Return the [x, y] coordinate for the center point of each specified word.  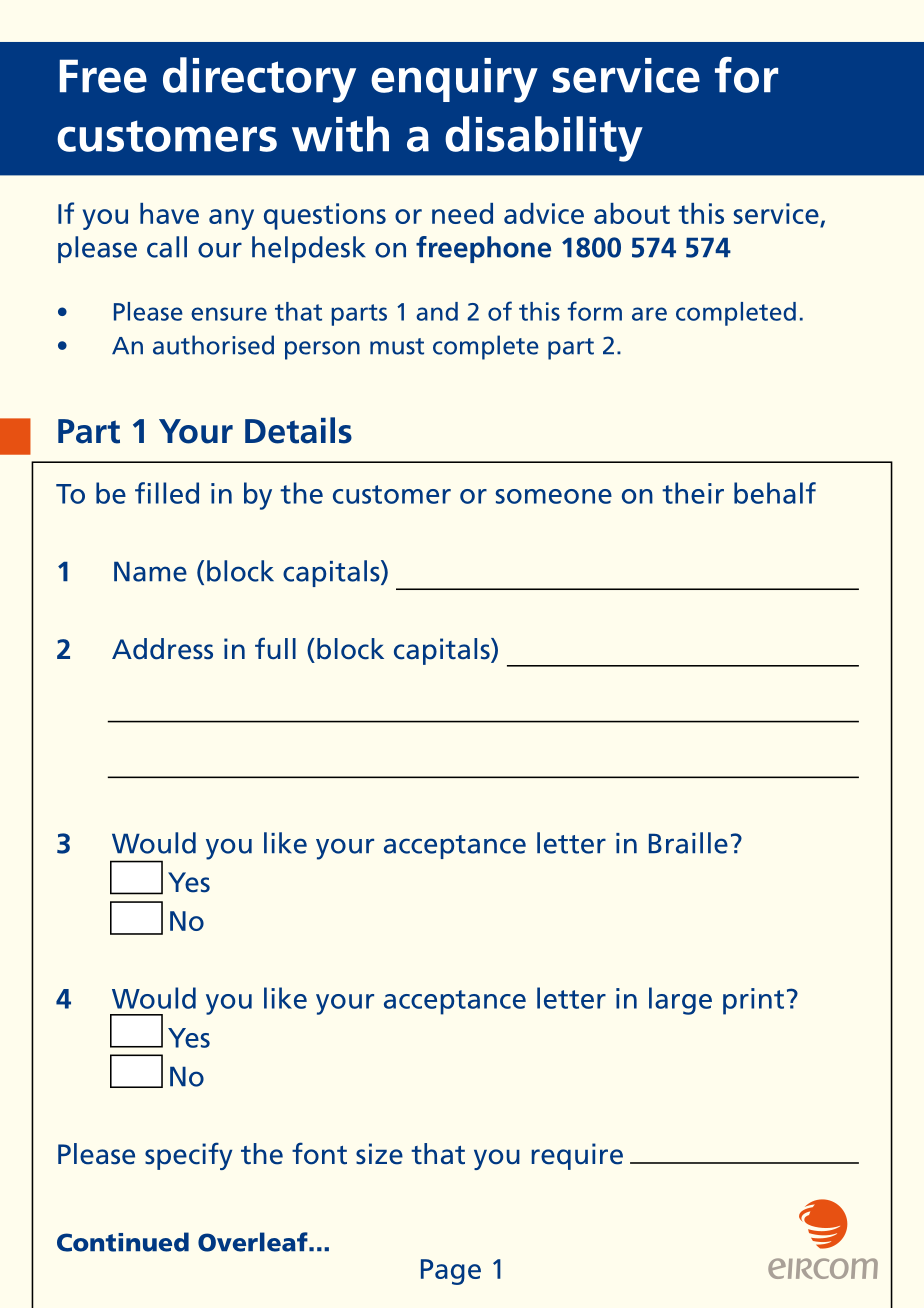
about [632, 213]
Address [162, 649]
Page [451, 1272]
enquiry [454, 80]
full [275, 648]
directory [259, 80]
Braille [688, 843]
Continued [123, 1242]
